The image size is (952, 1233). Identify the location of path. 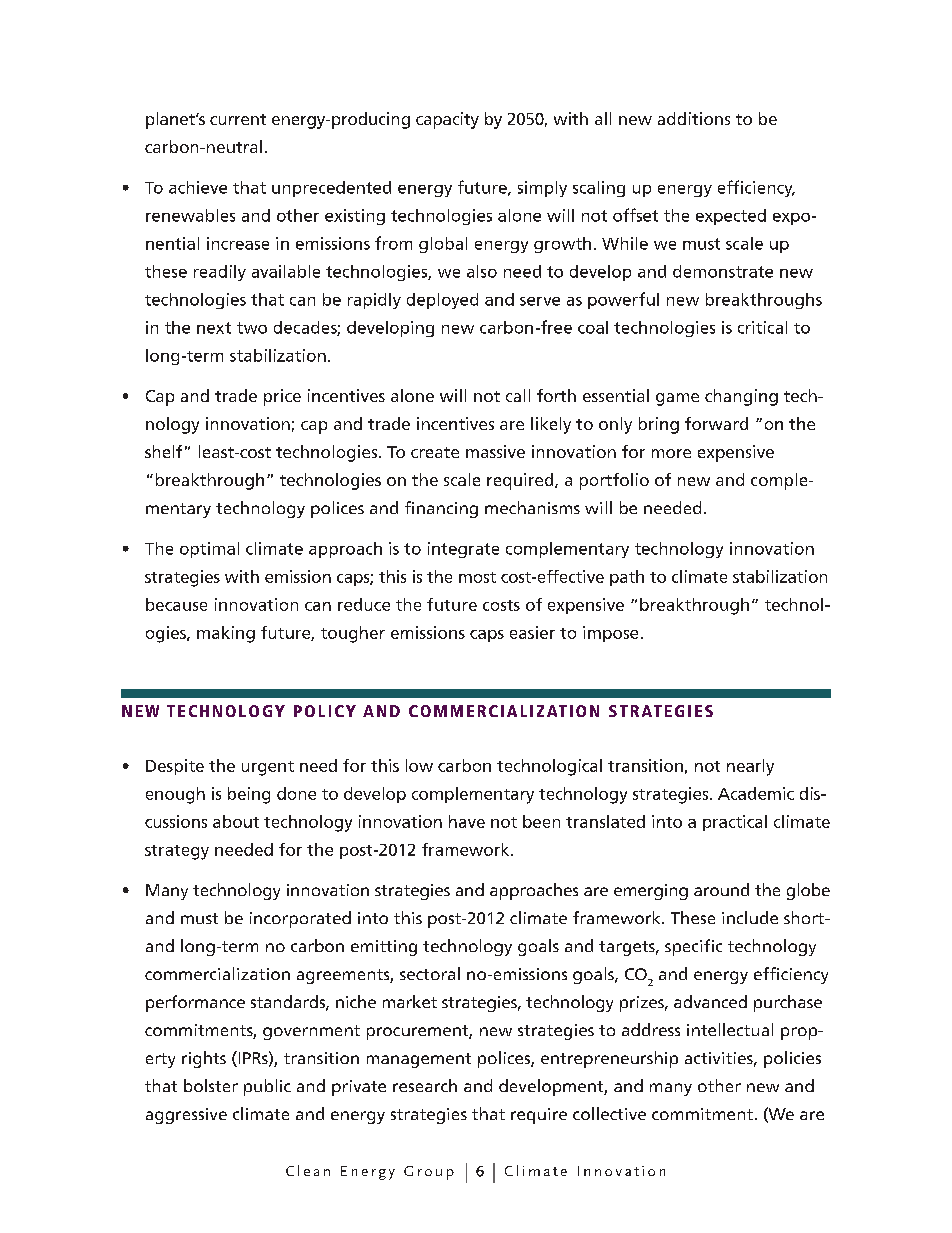
(627, 578).
